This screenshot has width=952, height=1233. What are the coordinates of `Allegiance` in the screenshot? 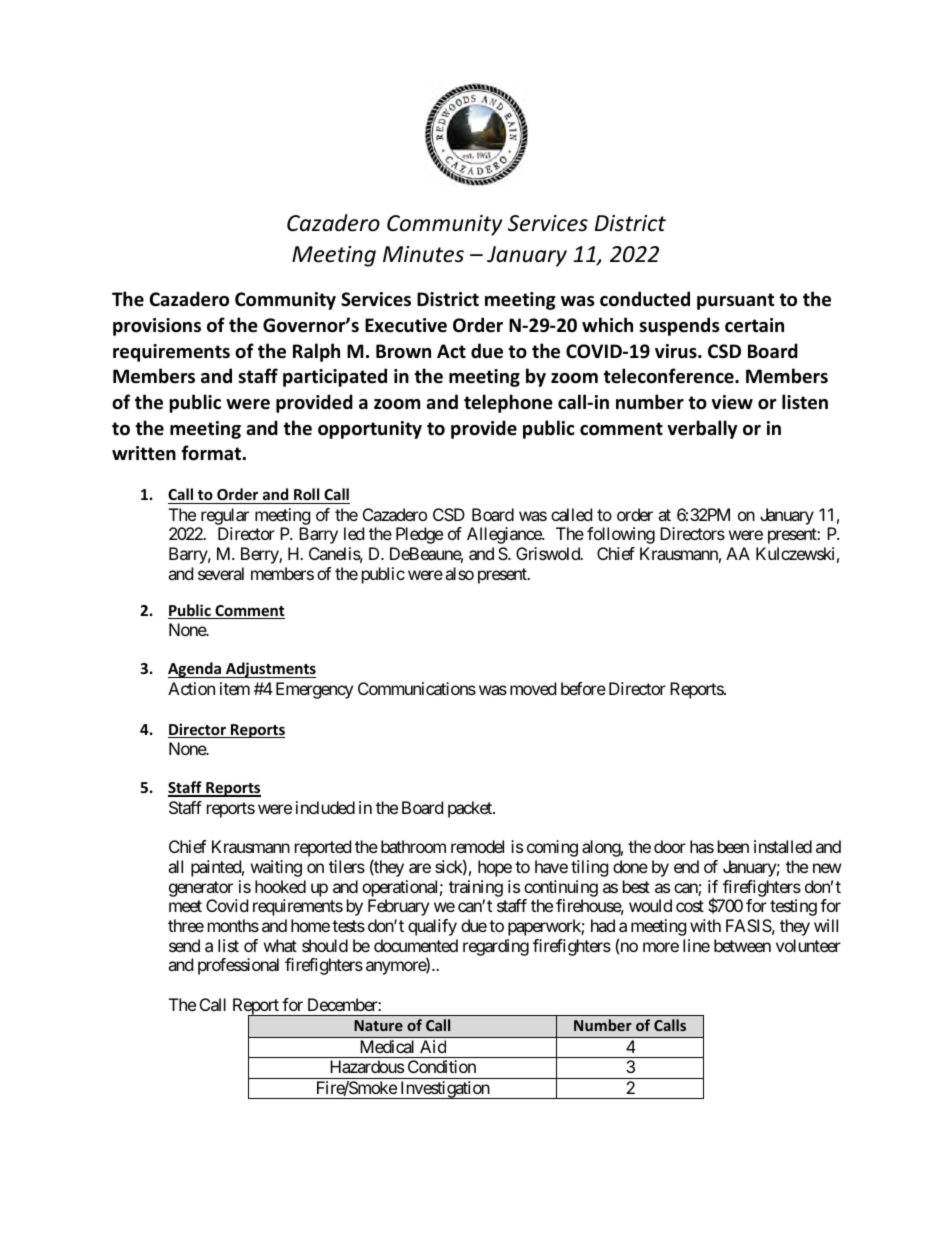 It's located at (505, 535).
